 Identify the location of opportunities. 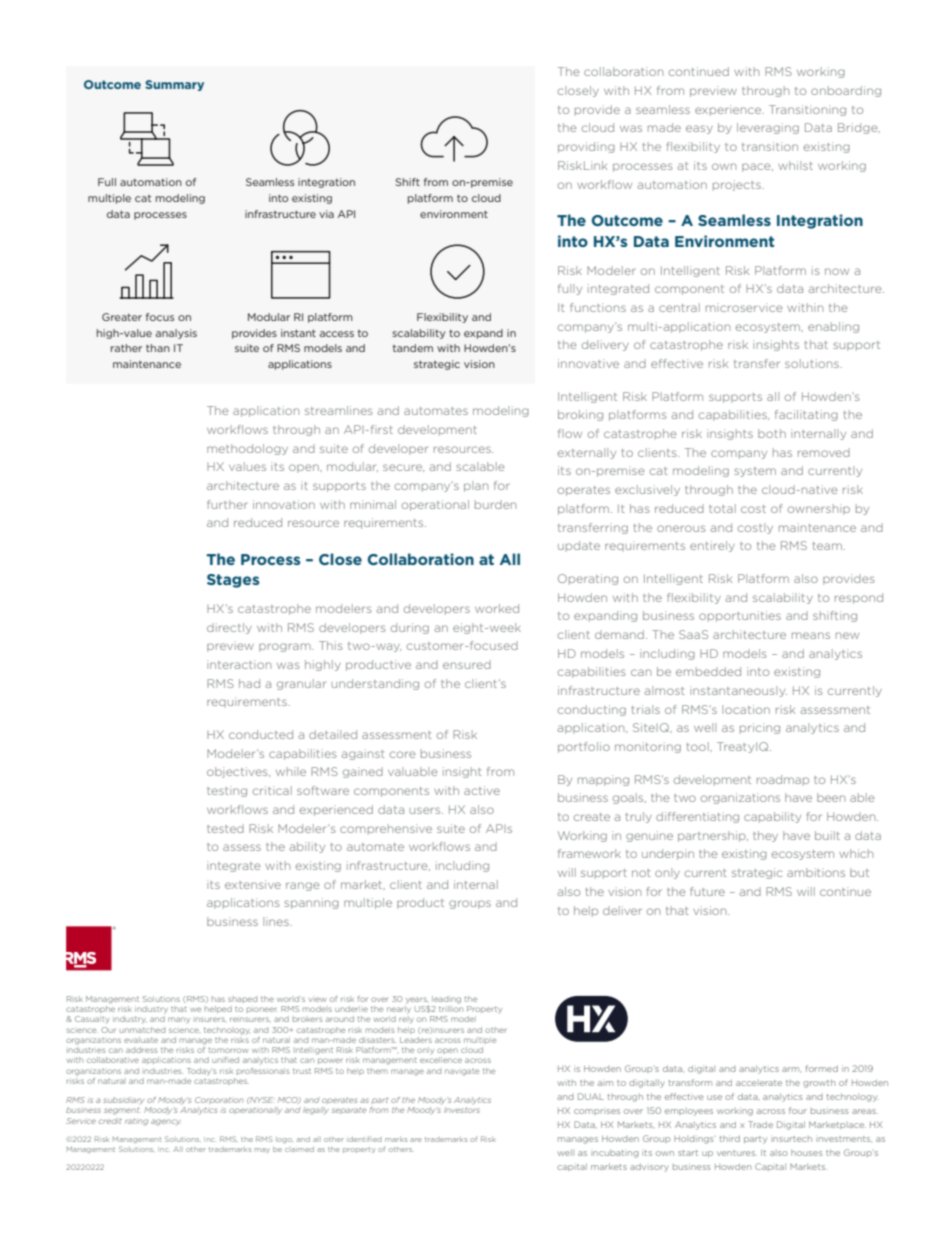
(740, 616).
